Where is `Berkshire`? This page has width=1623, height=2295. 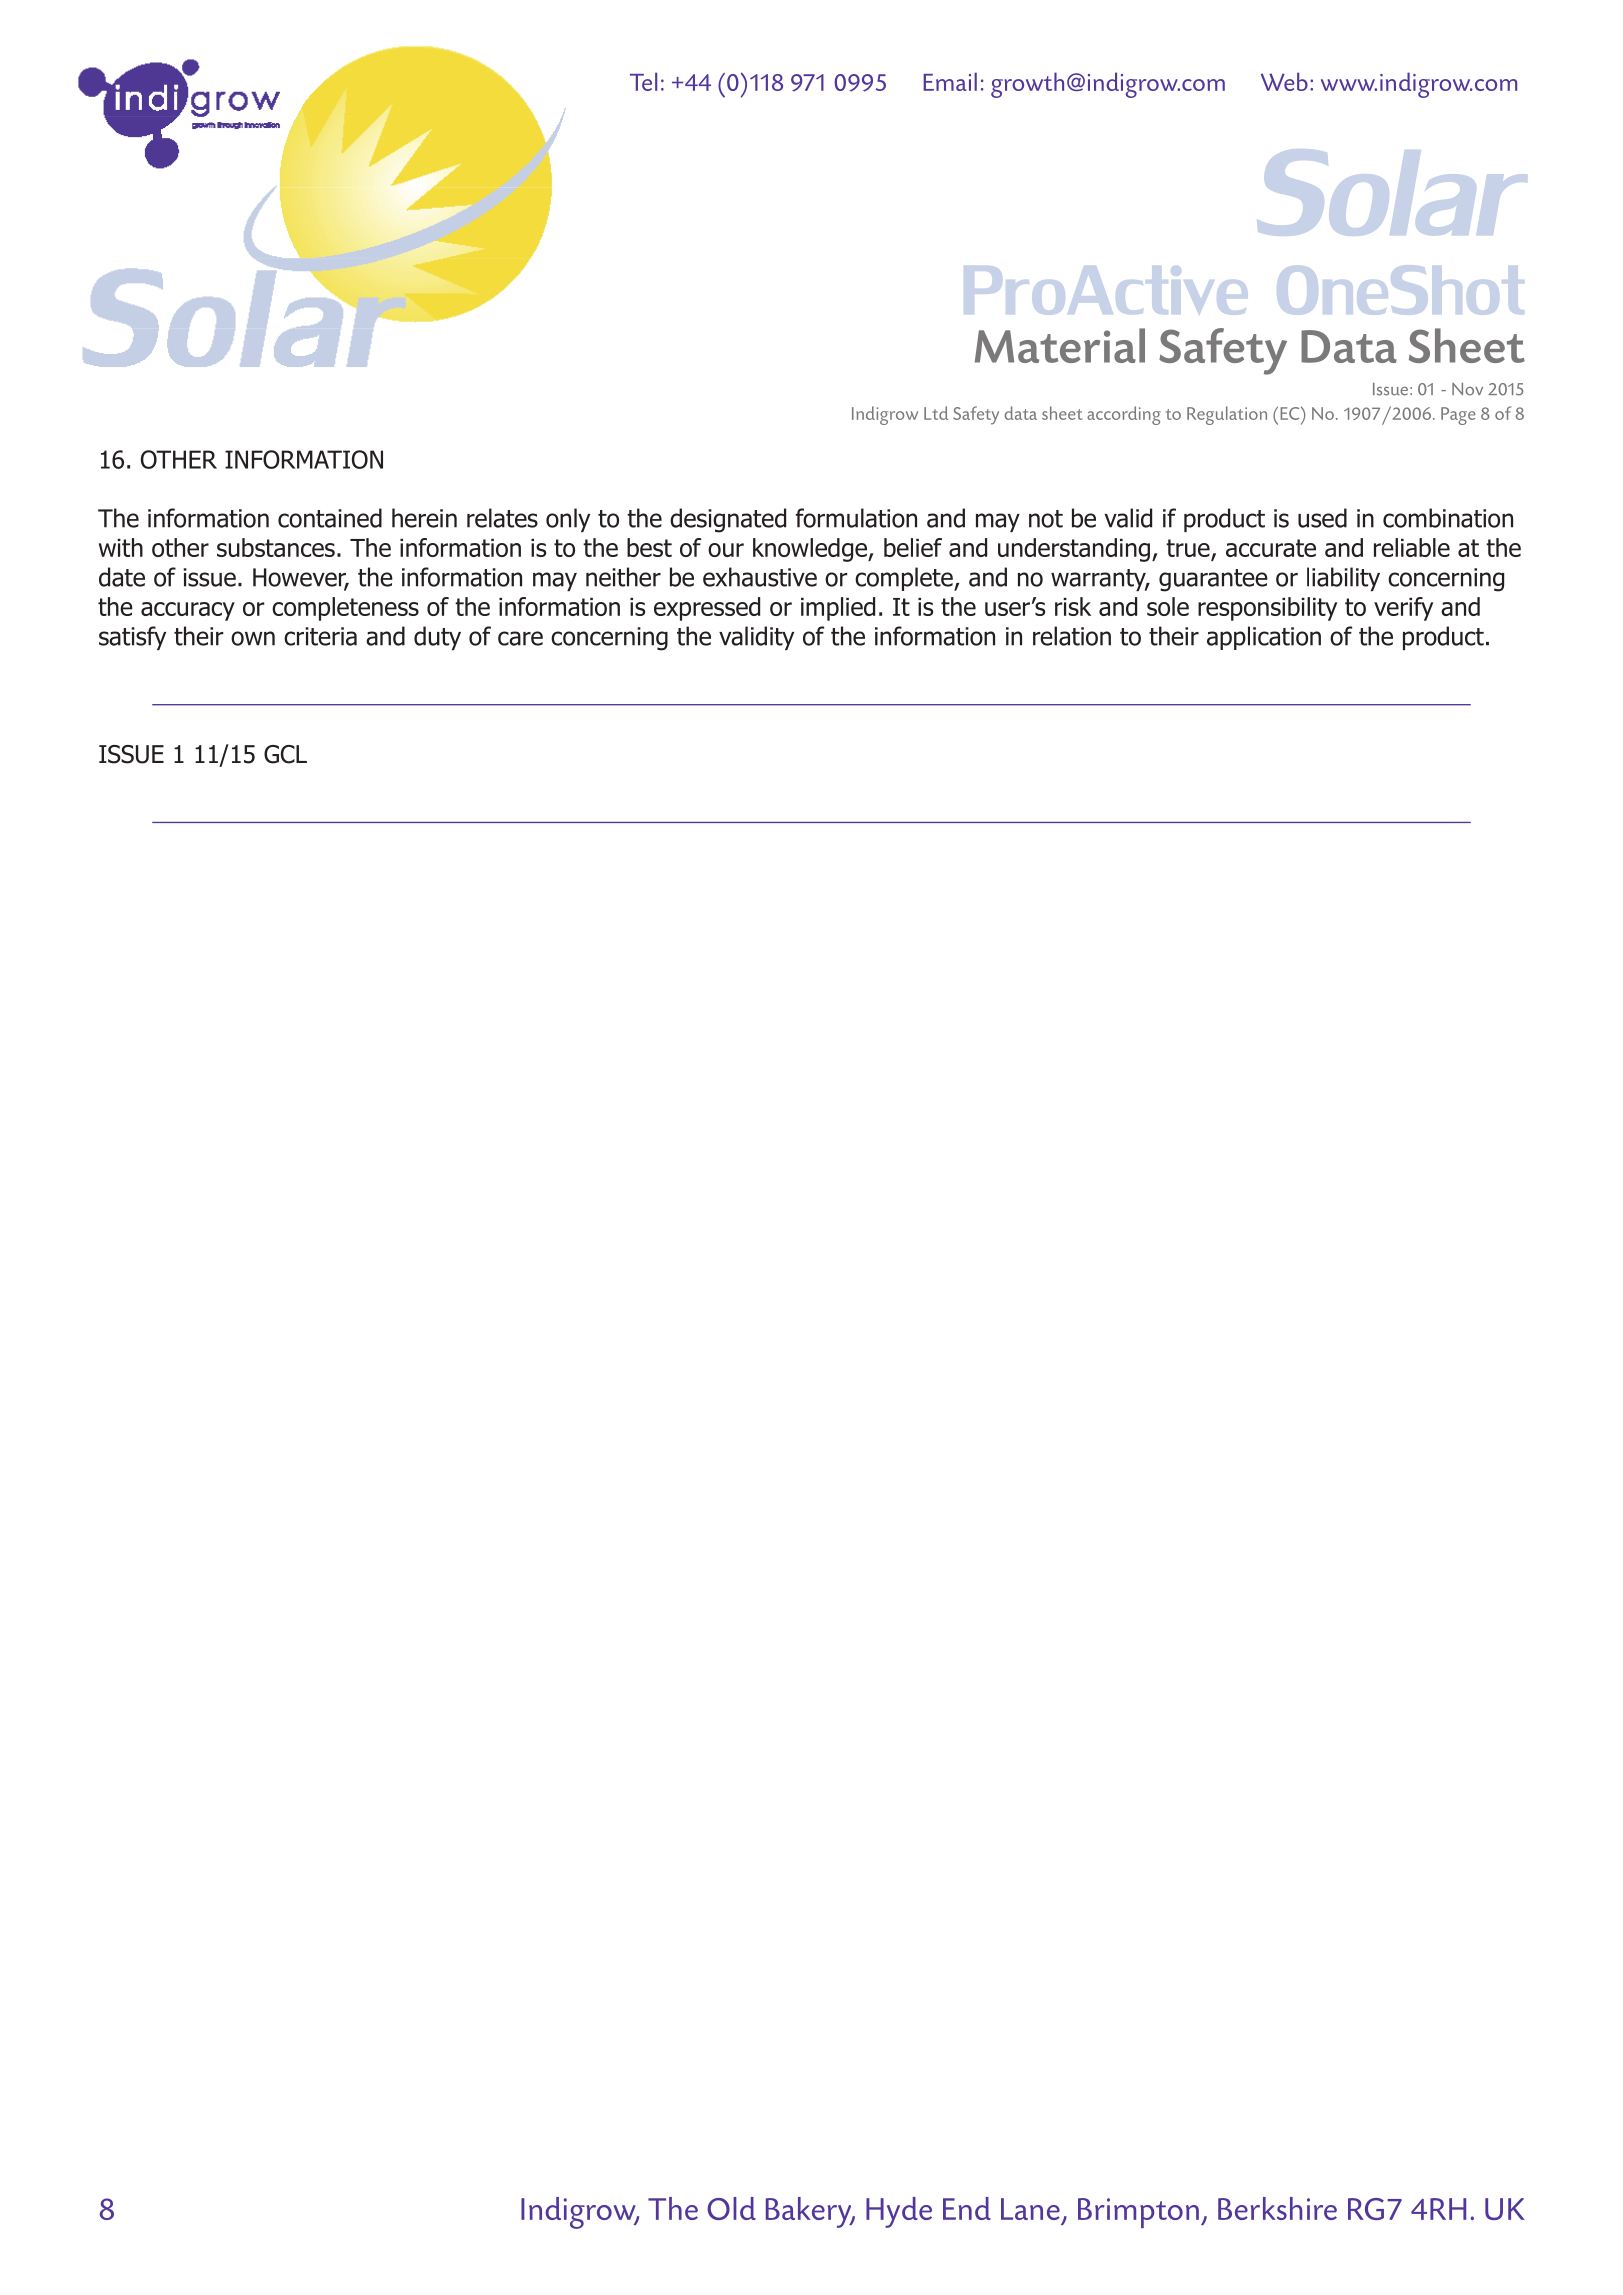
Berkshire is located at coordinates (1277, 2208).
